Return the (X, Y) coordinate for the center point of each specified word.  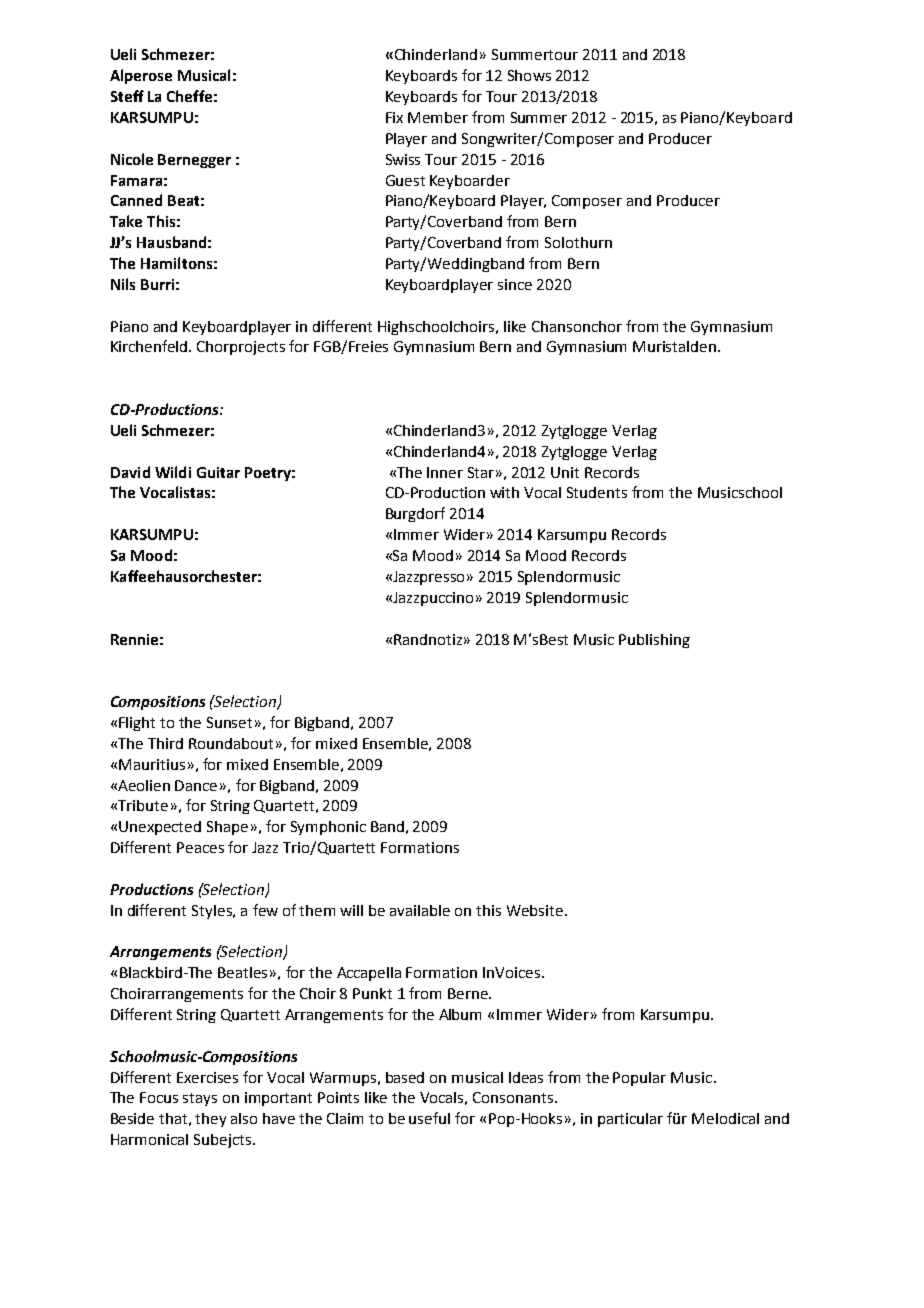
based (405, 1077)
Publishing (654, 641)
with (504, 492)
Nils (123, 284)
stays (200, 1099)
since (515, 284)
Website (536, 910)
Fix (394, 117)
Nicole (132, 159)
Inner (445, 472)
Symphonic (328, 828)
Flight (137, 724)
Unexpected (160, 828)
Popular (639, 1079)
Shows (529, 75)
